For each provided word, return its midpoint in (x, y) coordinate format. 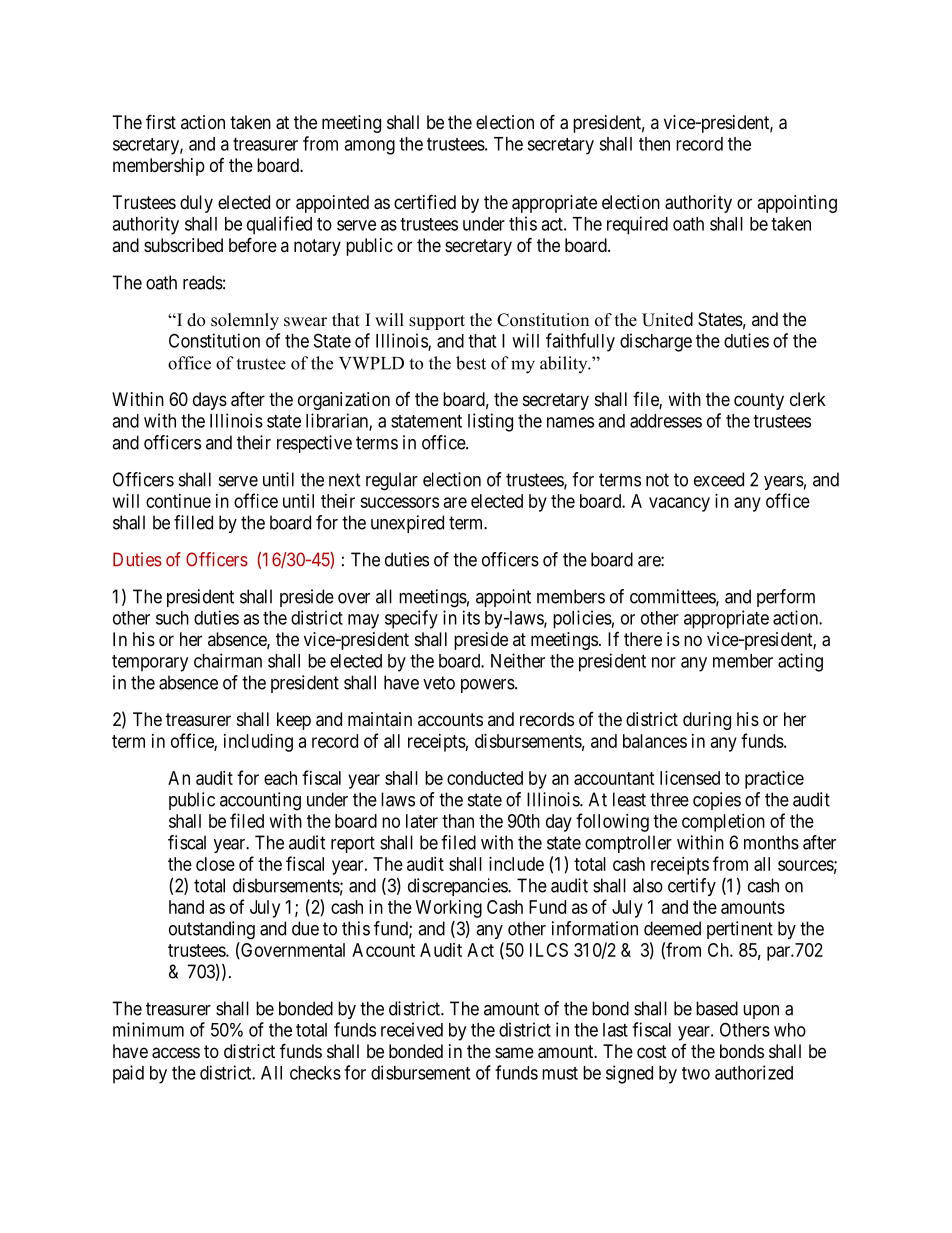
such (172, 618)
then (654, 144)
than (458, 821)
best (471, 363)
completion (723, 823)
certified (425, 201)
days (210, 401)
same (514, 1053)
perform (786, 598)
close (215, 864)
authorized (754, 1072)
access (176, 1053)
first (161, 121)
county (759, 401)
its (471, 617)
